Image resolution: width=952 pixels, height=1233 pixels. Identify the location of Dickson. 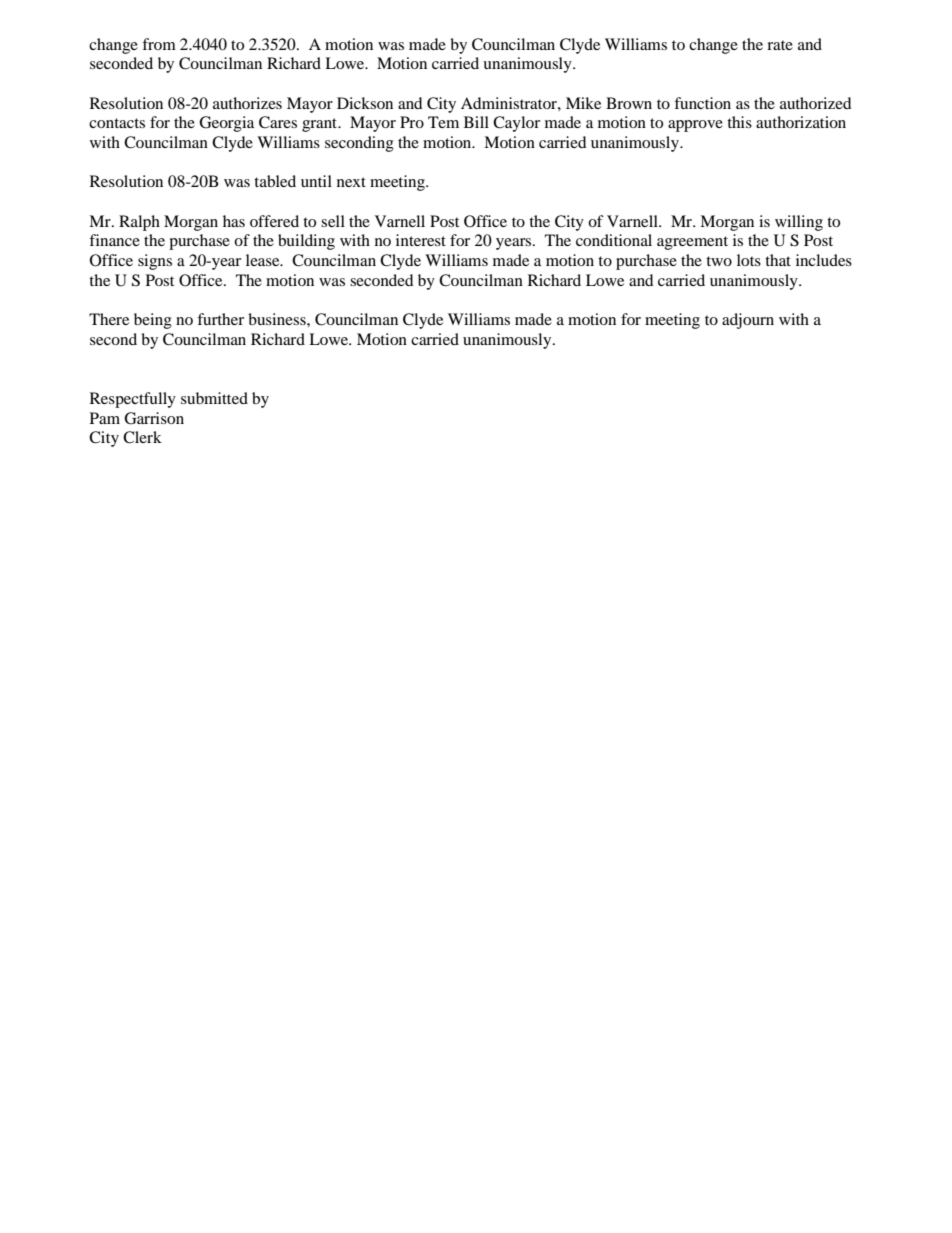
(365, 103).
